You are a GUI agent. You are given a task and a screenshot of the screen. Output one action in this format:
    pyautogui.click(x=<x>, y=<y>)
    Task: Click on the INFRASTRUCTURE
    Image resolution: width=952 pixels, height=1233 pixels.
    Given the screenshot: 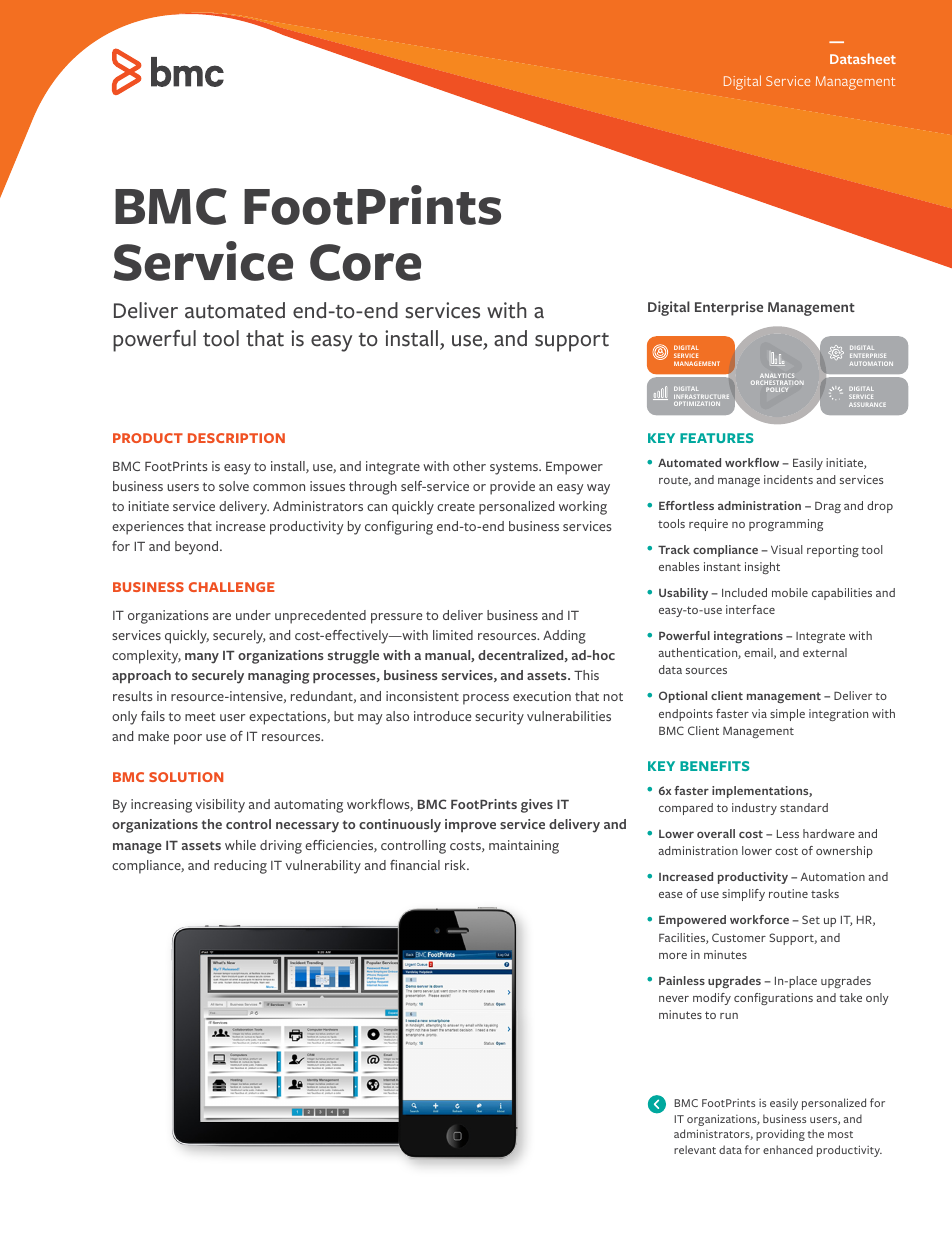 What is the action you would take?
    pyautogui.click(x=701, y=397)
